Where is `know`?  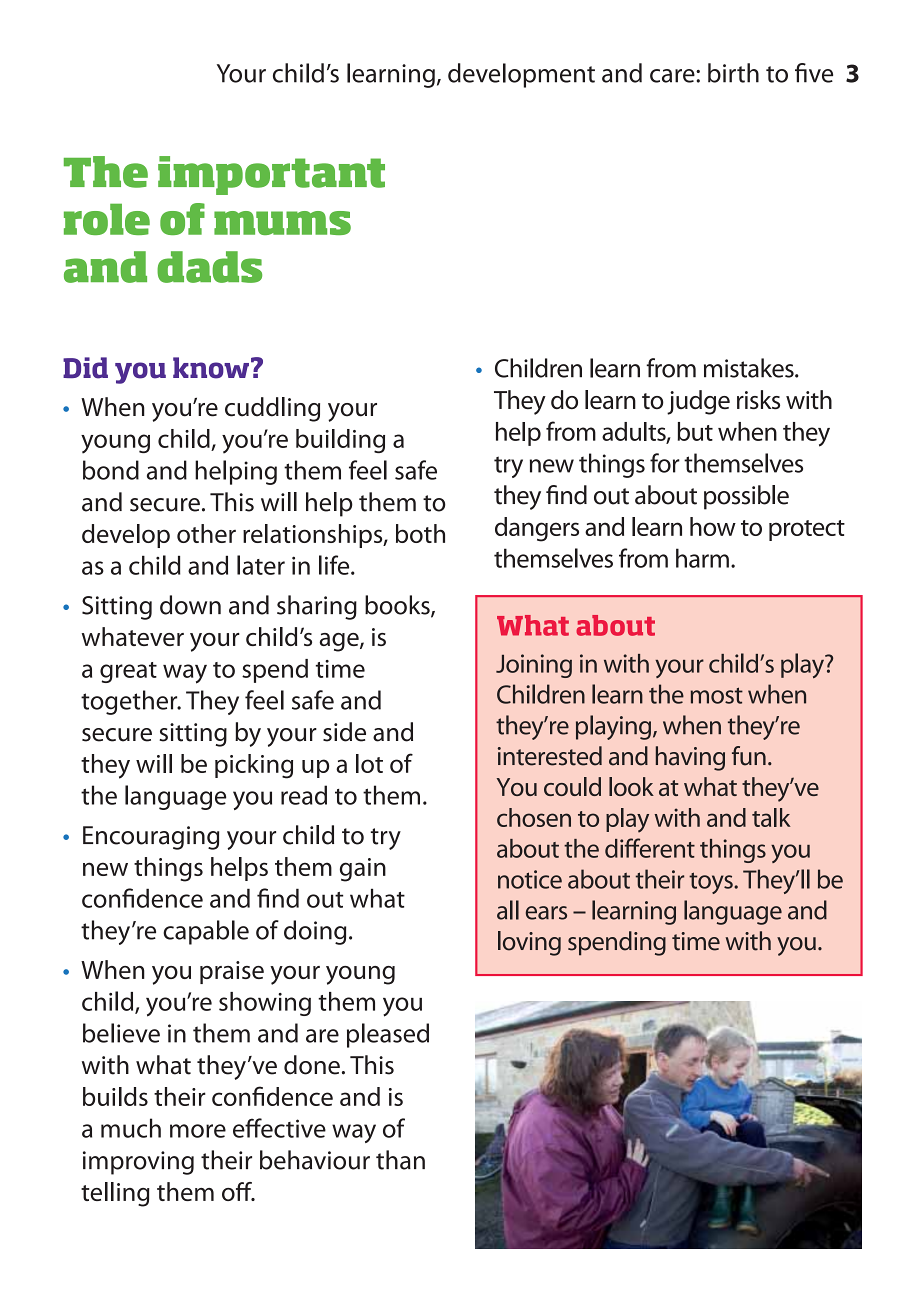 know is located at coordinates (211, 368).
